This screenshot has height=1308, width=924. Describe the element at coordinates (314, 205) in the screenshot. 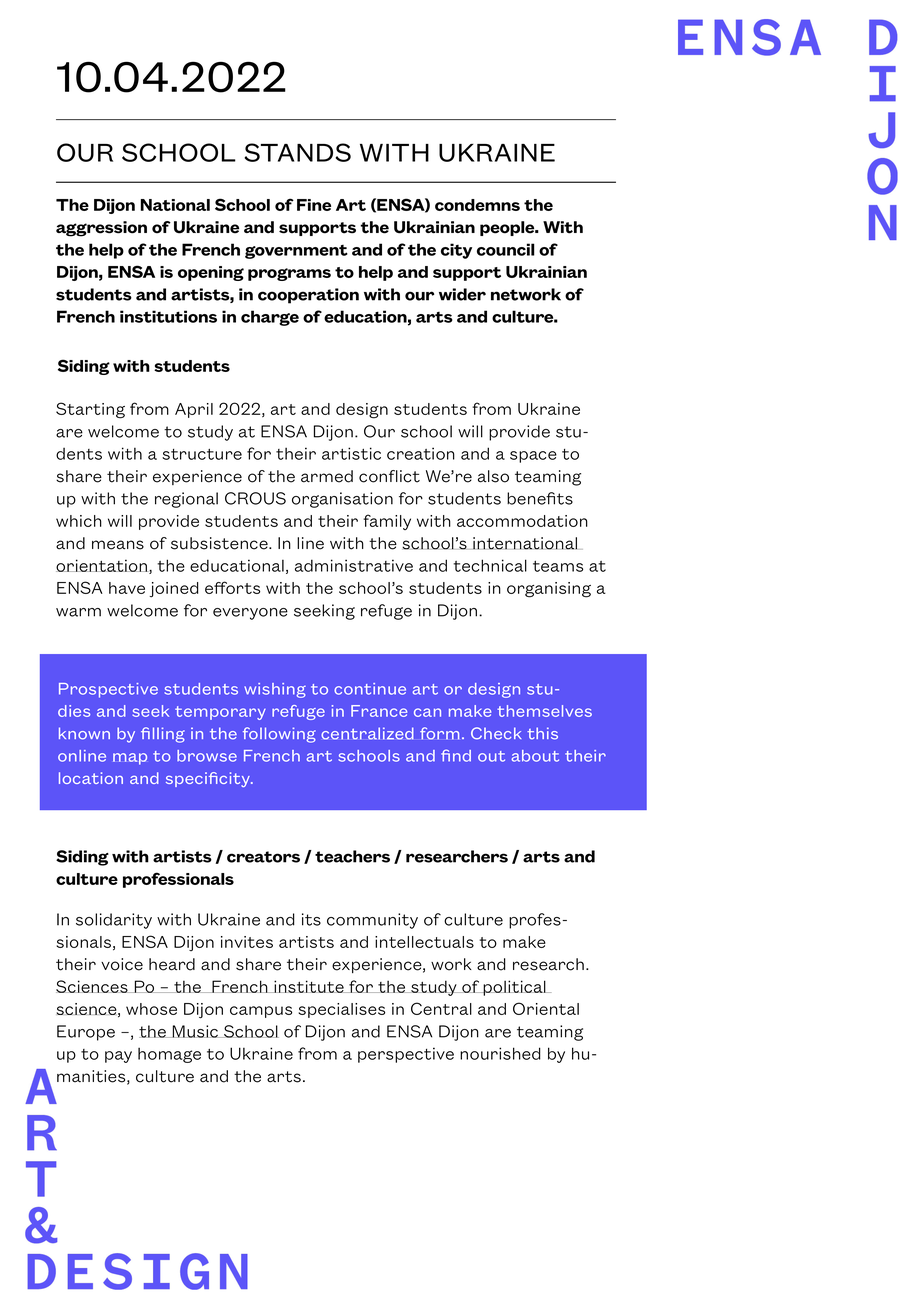

I see `Fine` at that location.
